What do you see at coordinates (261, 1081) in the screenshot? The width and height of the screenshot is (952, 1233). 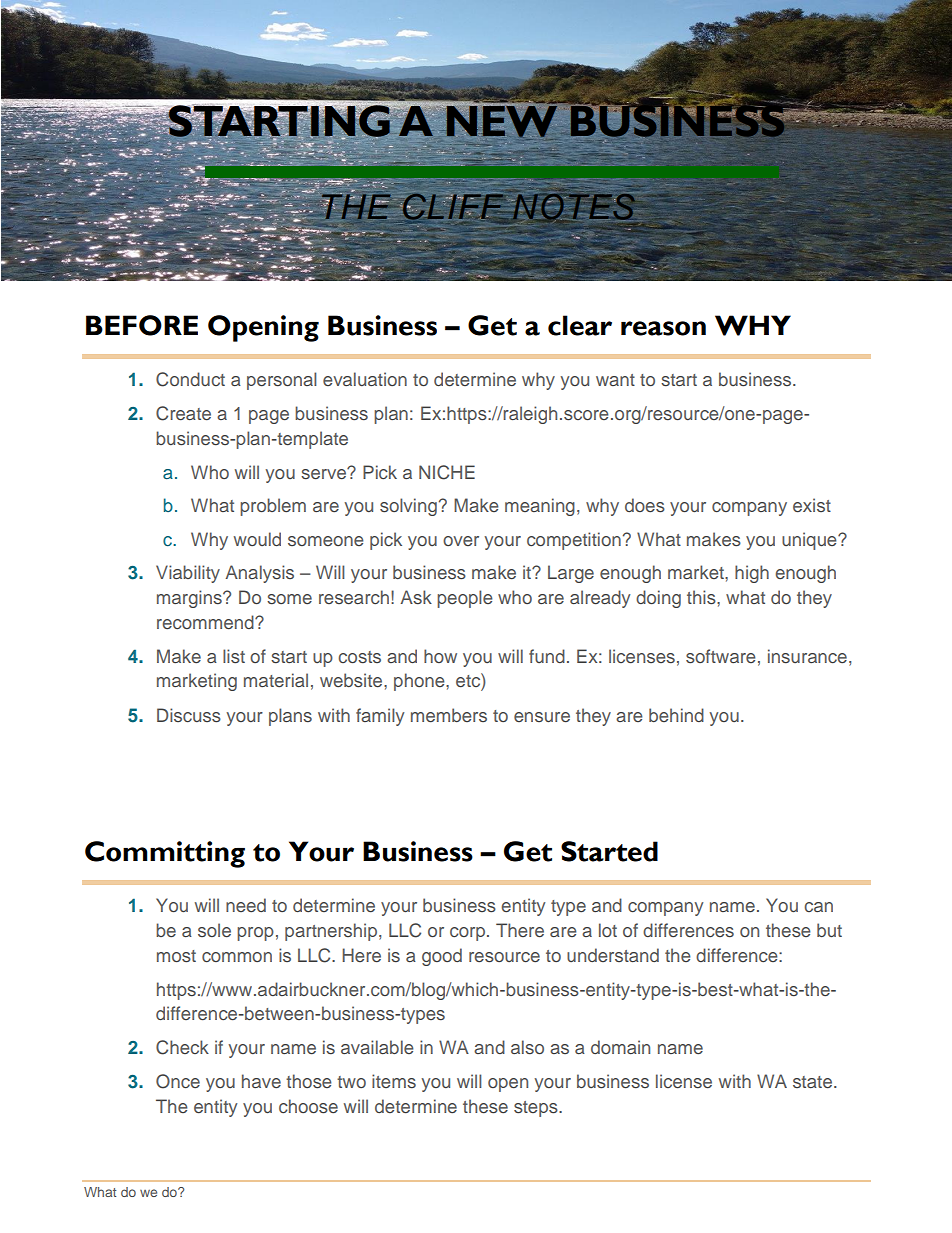 I see `have` at bounding box center [261, 1081].
